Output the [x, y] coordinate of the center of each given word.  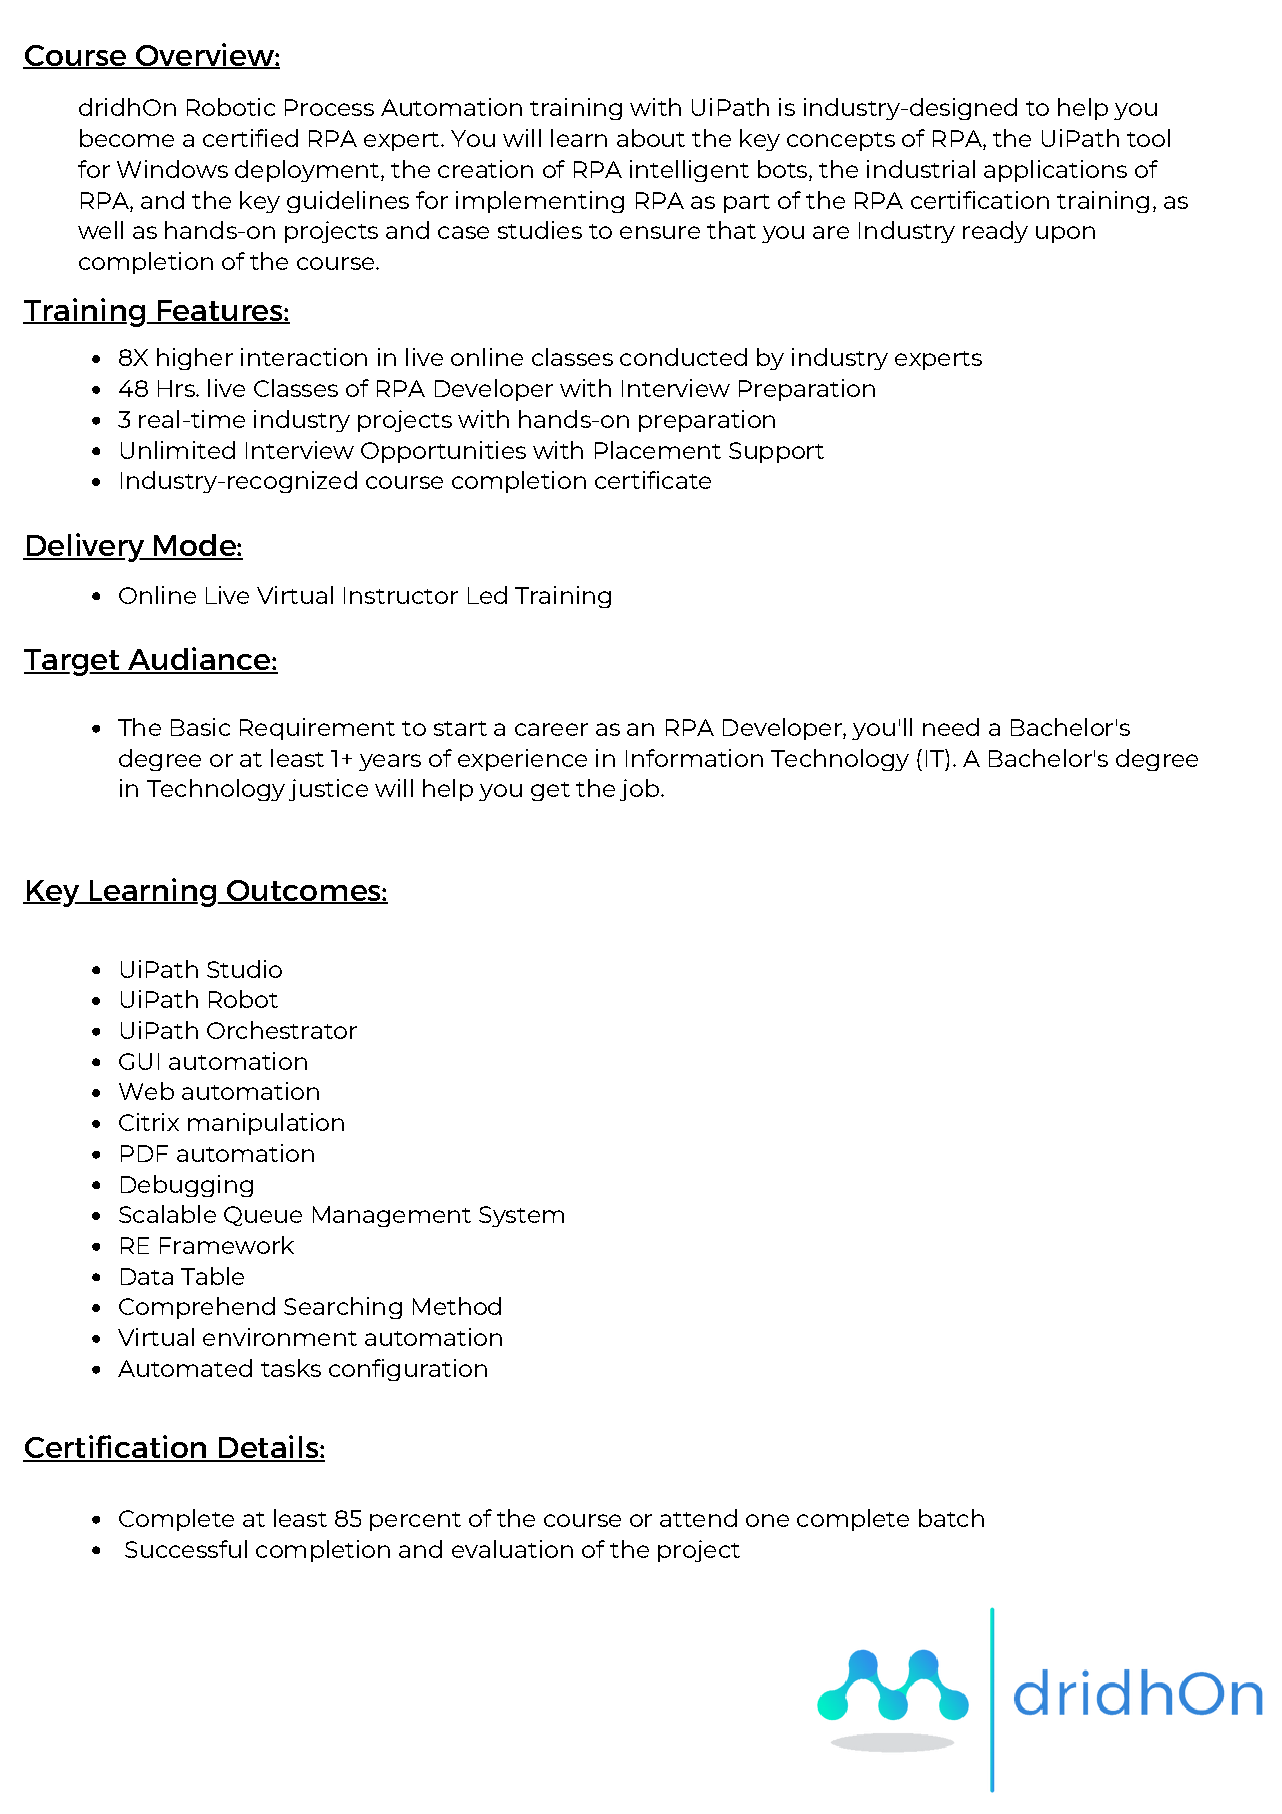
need [951, 727]
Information [694, 758]
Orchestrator [282, 1030]
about [651, 138]
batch [951, 1518]
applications [1055, 171]
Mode [195, 546]
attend [698, 1518]
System [521, 1216]
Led [487, 595]
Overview [204, 56]
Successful [186, 1549]
